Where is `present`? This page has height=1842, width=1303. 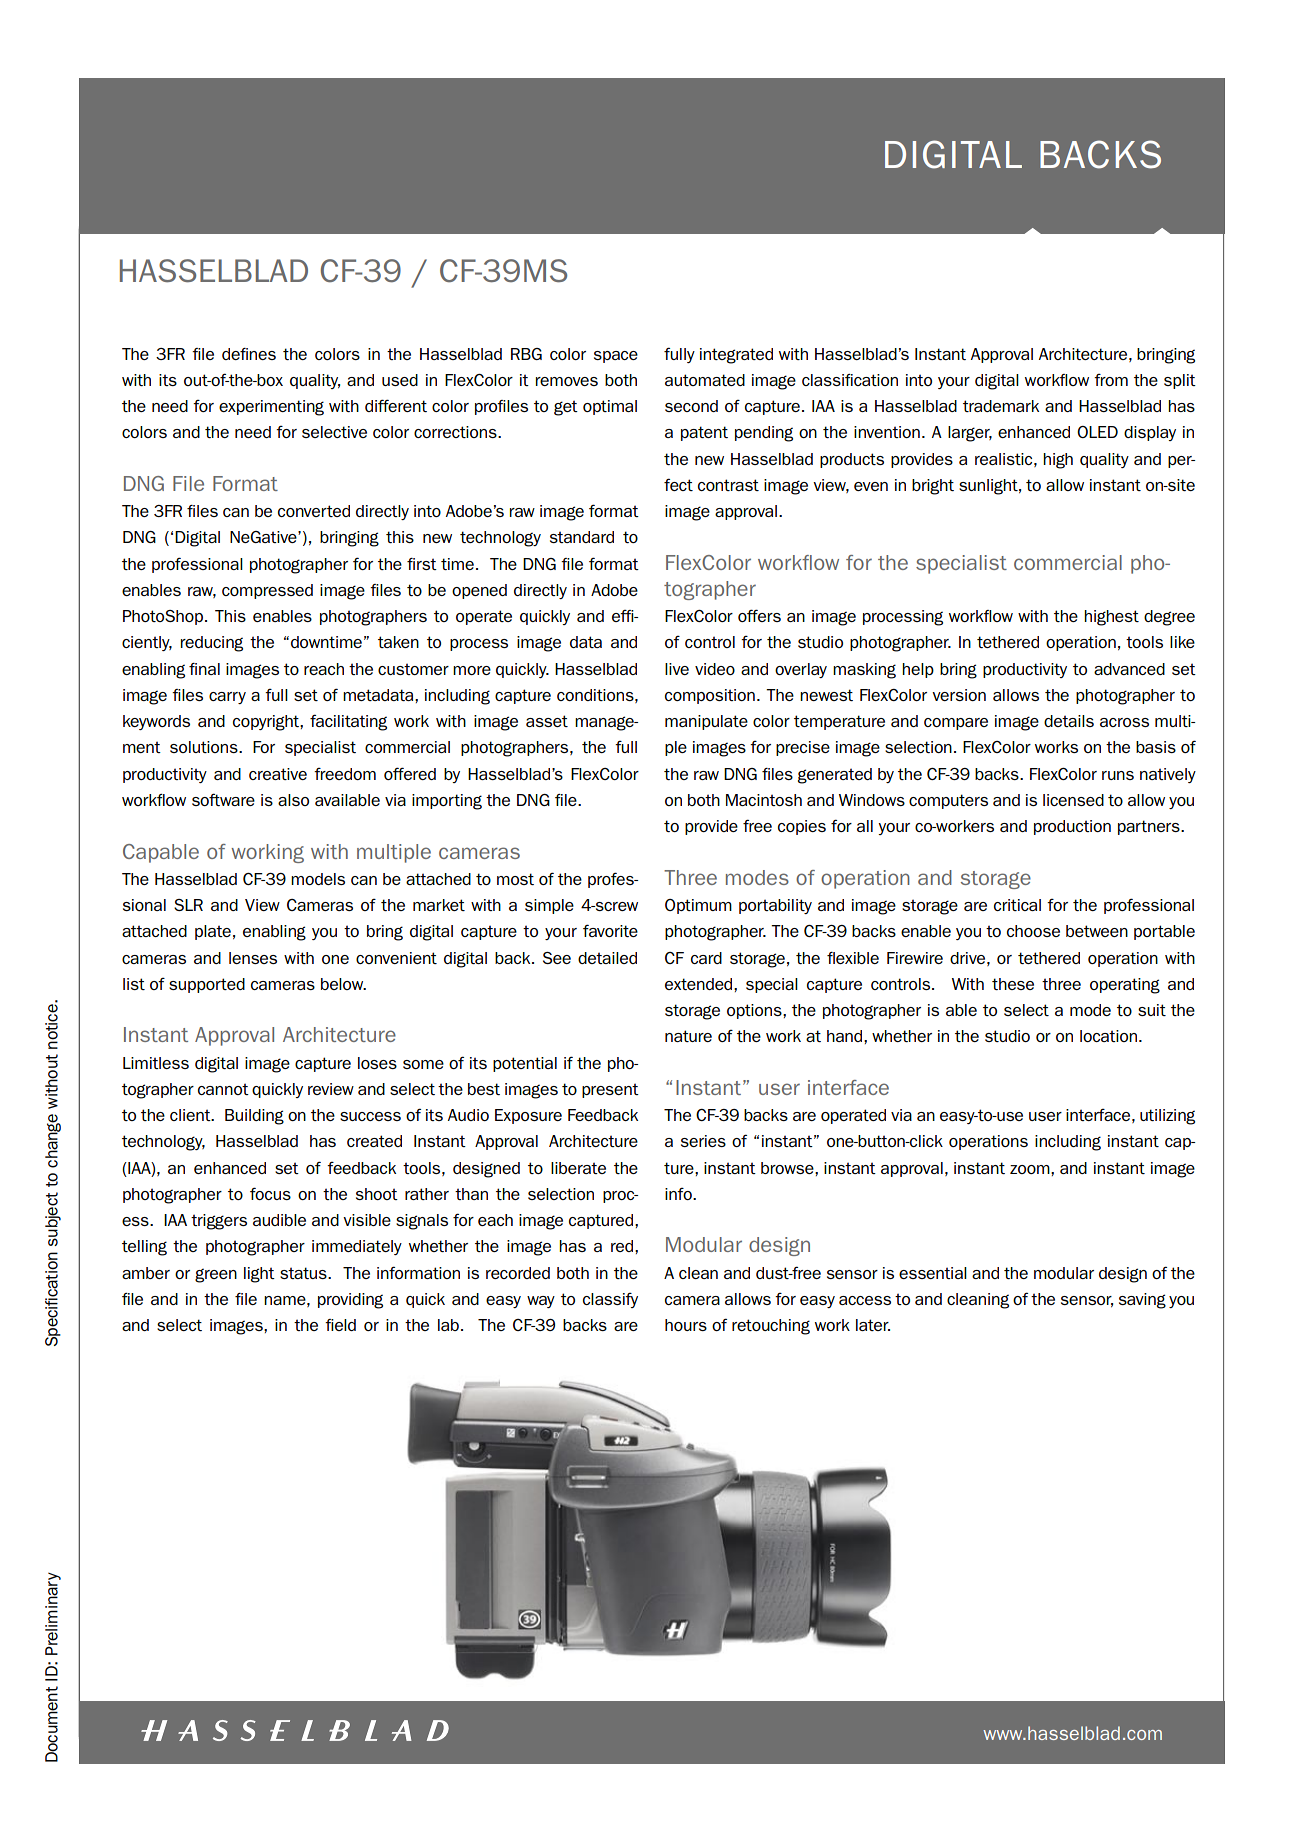
present is located at coordinates (610, 1090).
